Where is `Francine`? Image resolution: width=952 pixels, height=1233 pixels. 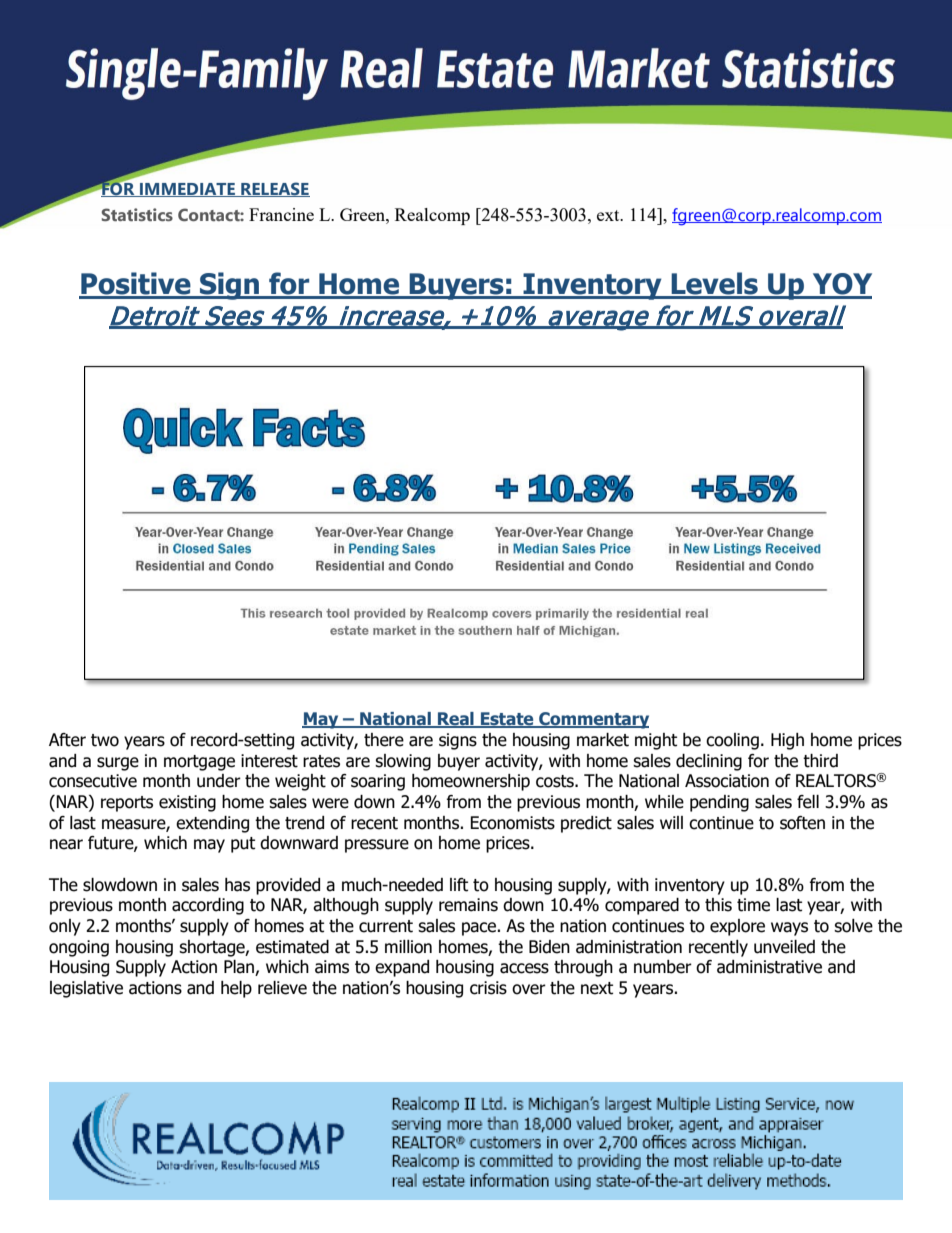 Francine is located at coordinates (281, 214).
